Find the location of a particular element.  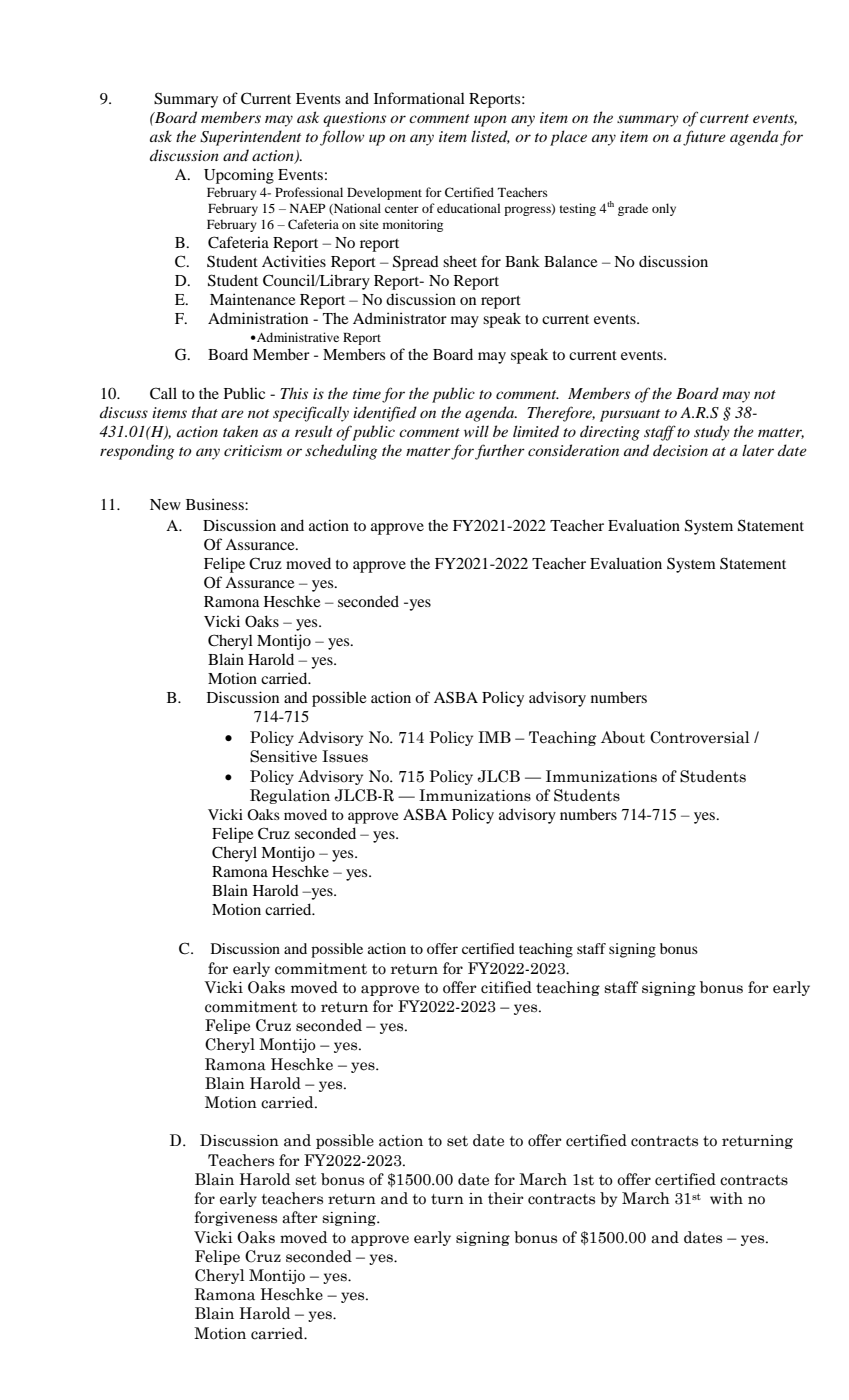

Issues is located at coordinates (345, 756).
